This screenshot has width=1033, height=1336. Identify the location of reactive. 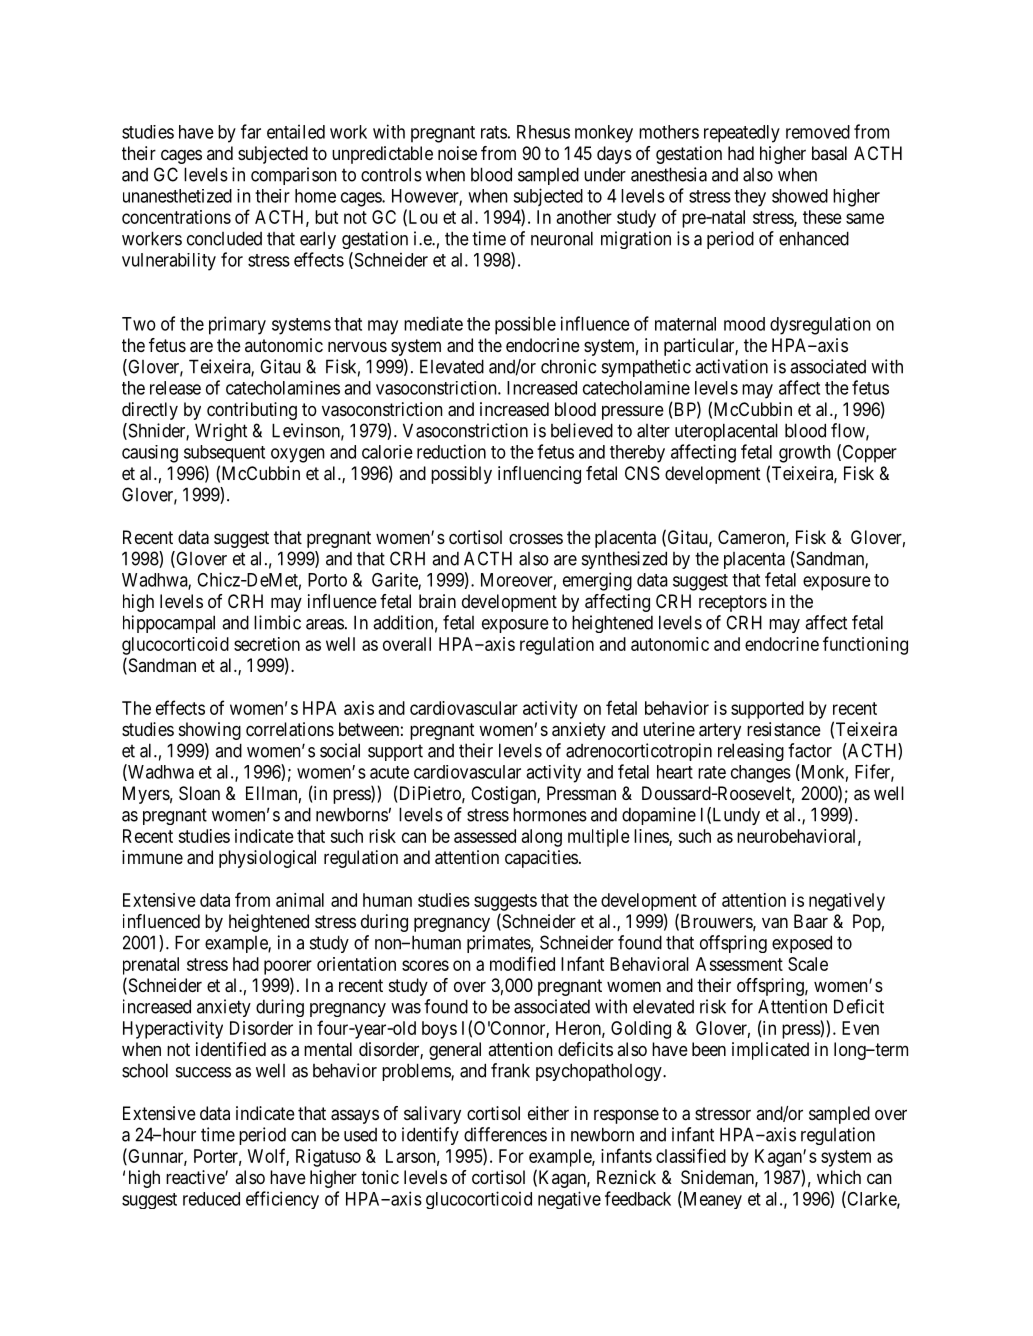
(196, 1177).
